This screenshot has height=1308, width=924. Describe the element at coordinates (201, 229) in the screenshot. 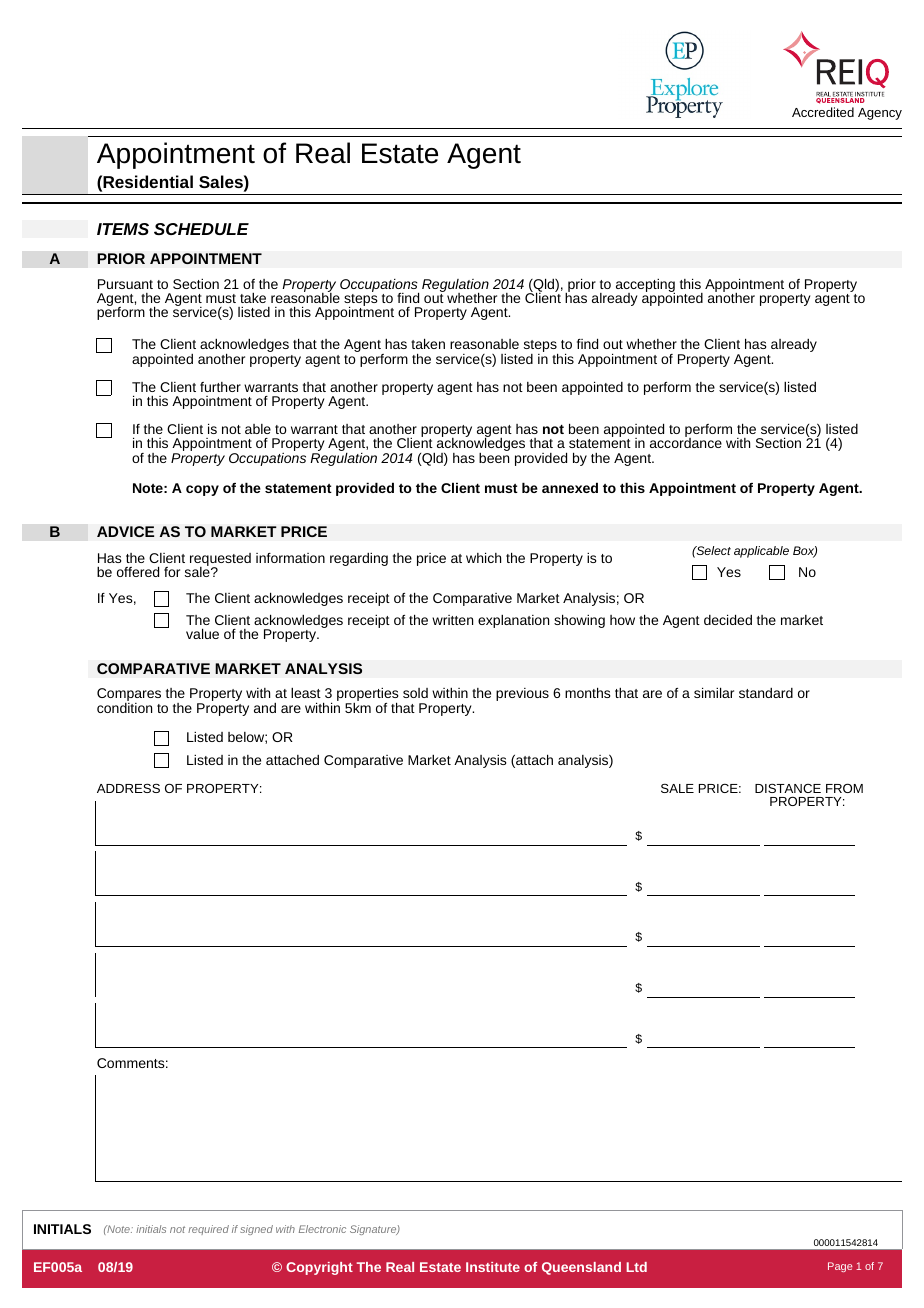

I see `SCHEDULE` at that location.
